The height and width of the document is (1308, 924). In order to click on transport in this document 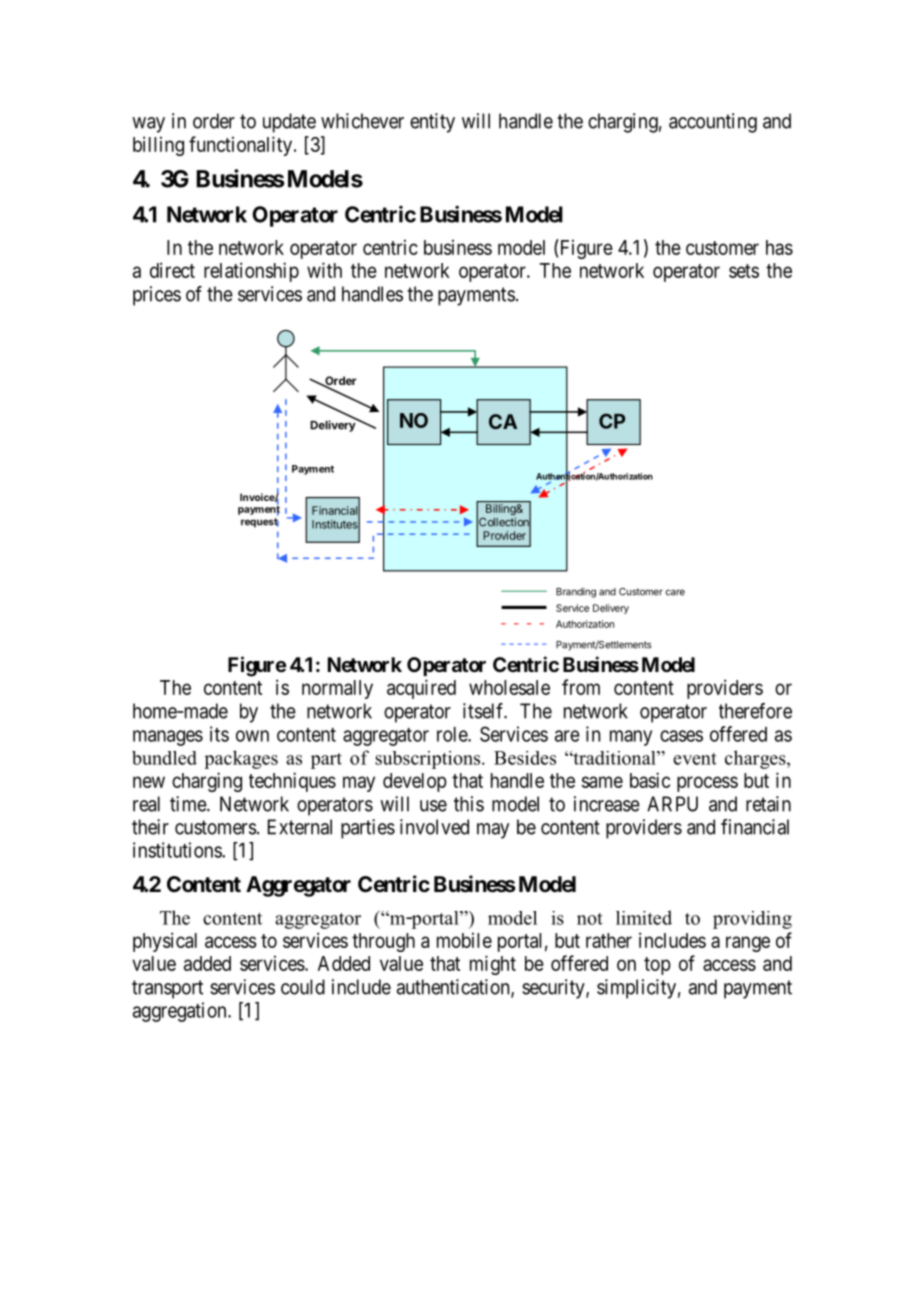, I will do `click(167, 989)`.
